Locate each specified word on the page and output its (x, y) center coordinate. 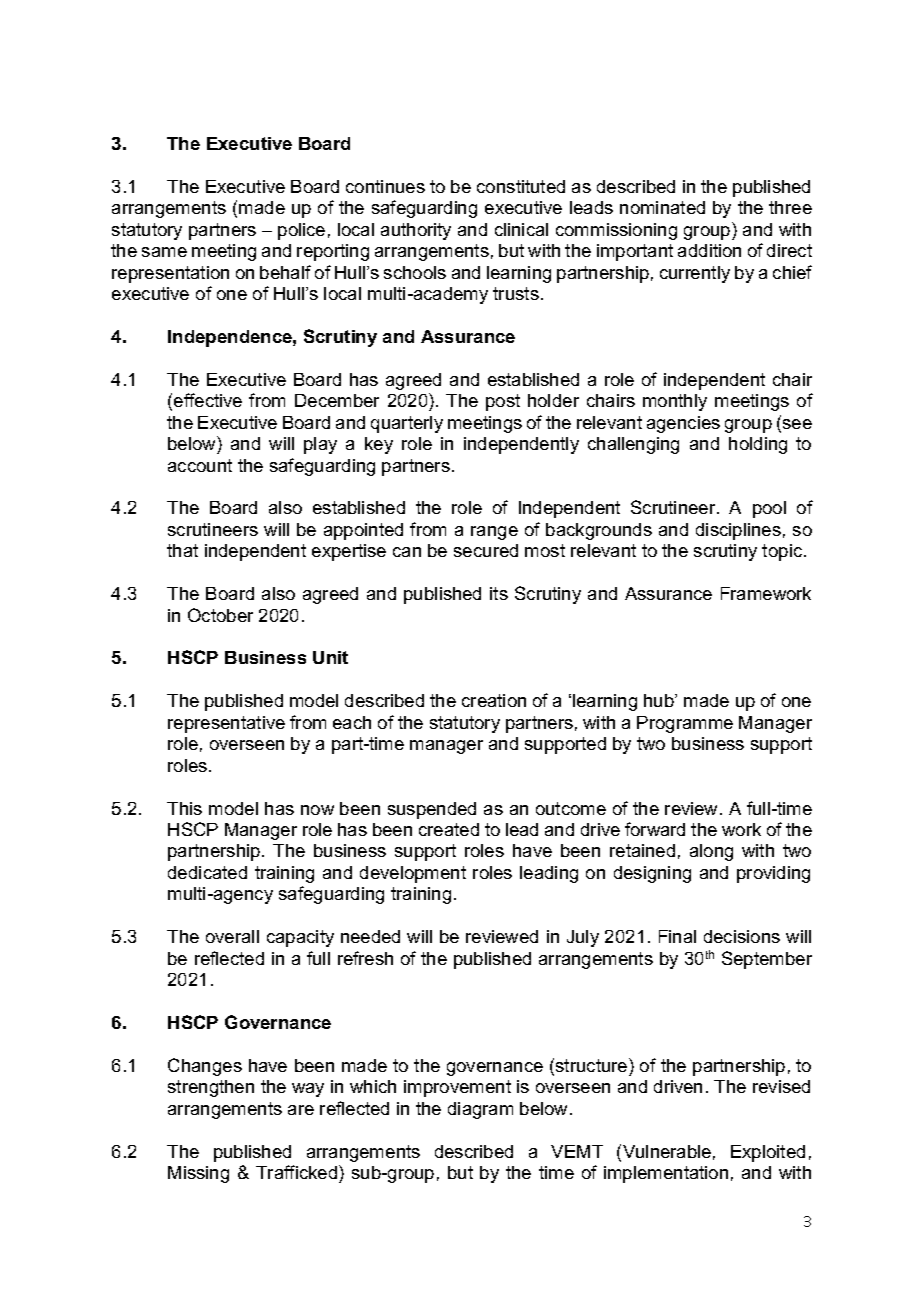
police (301, 231)
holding (758, 445)
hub (660, 700)
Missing (198, 1174)
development (413, 874)
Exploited (768, 1153)
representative (226, 724)
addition (709, 250)
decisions (742, 936)
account (200, 465)
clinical (521, 229)
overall (232, 936)
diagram (480, 1110)
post (503, 402)
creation (494, 700)
